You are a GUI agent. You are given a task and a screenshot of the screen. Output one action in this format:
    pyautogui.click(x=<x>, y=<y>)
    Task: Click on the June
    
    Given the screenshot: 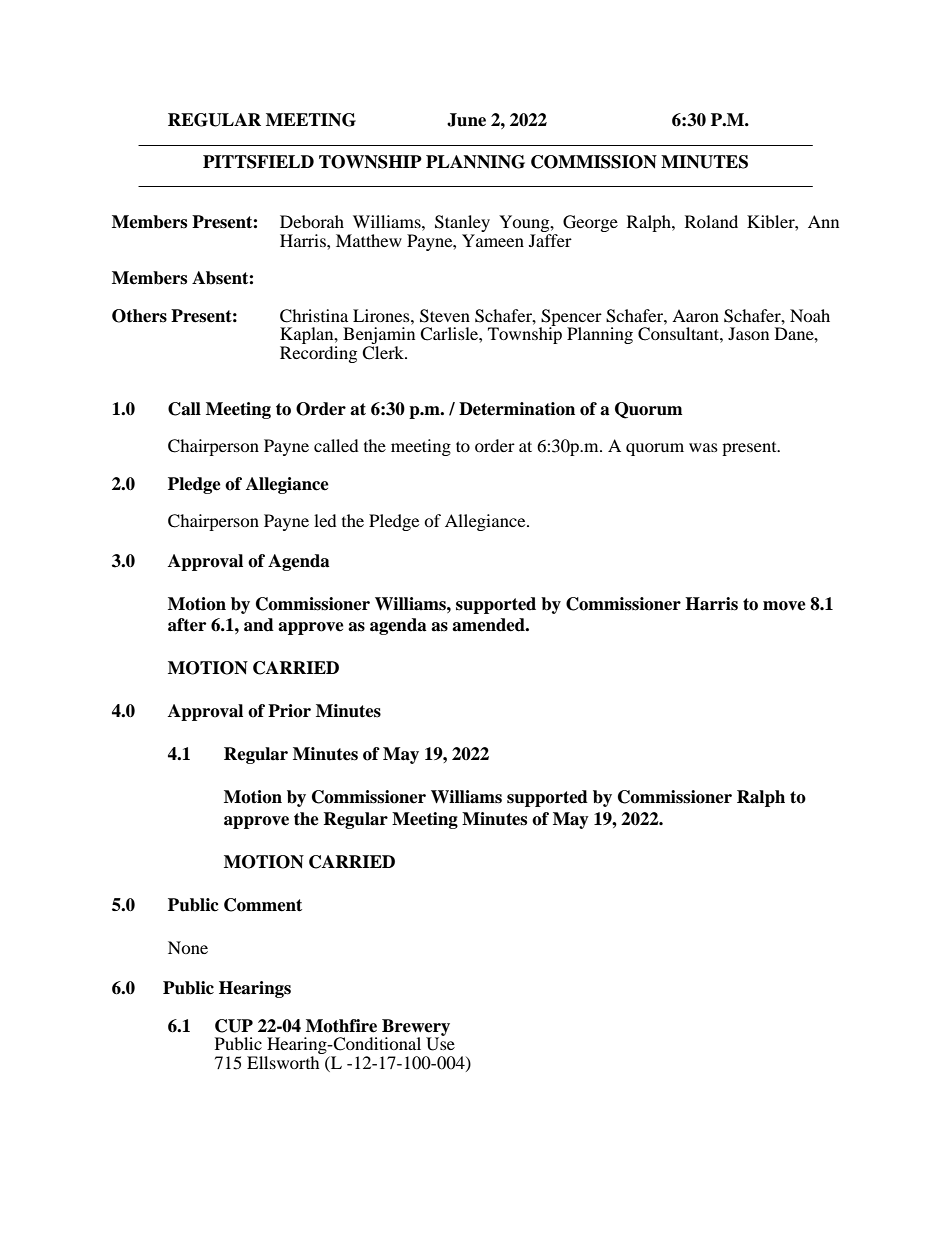 What is the action you would take?
    pyautogui.click(x=466, y=120)
